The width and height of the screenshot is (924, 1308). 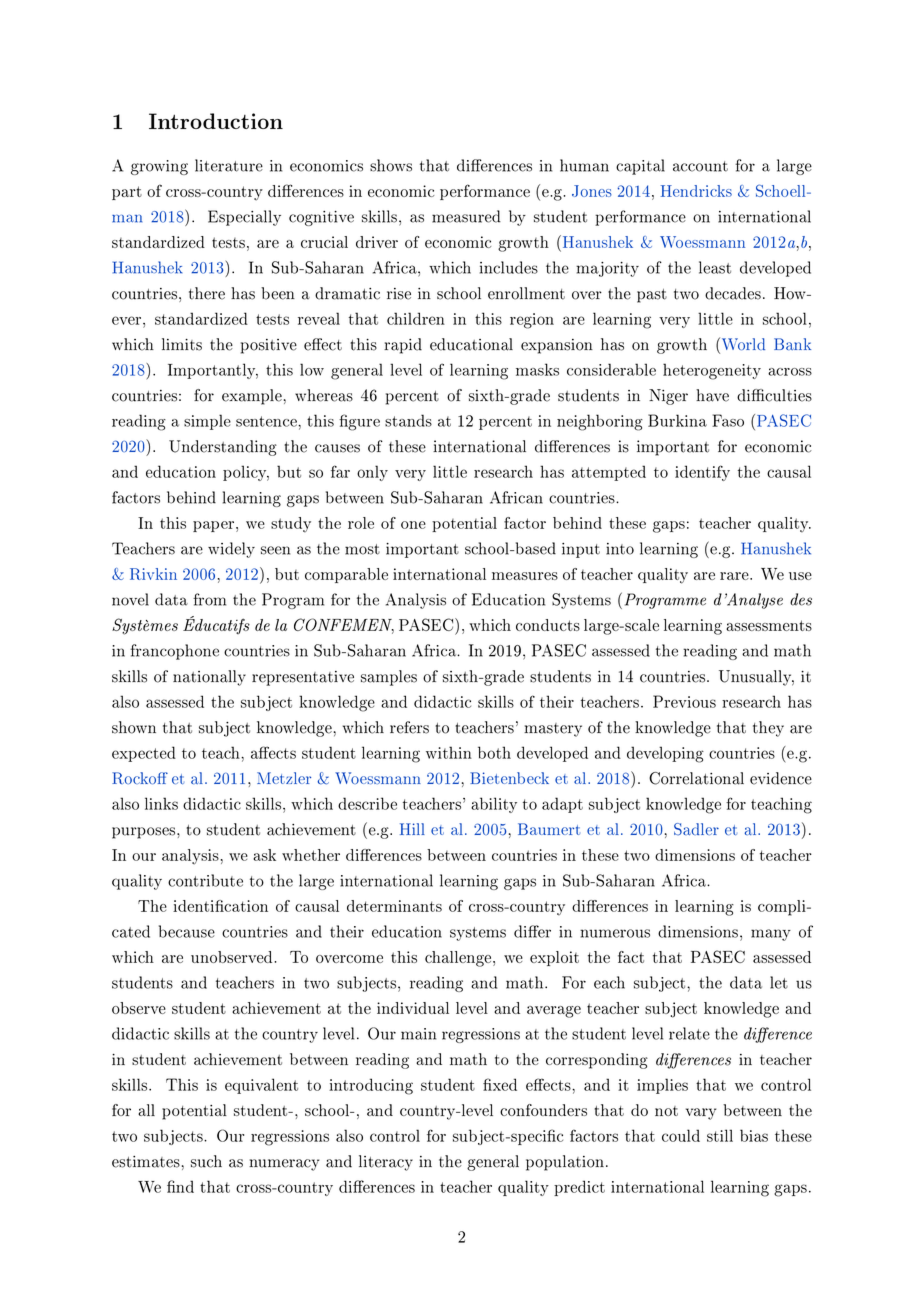 I want to click on shows, so click(x=391, y=165).
